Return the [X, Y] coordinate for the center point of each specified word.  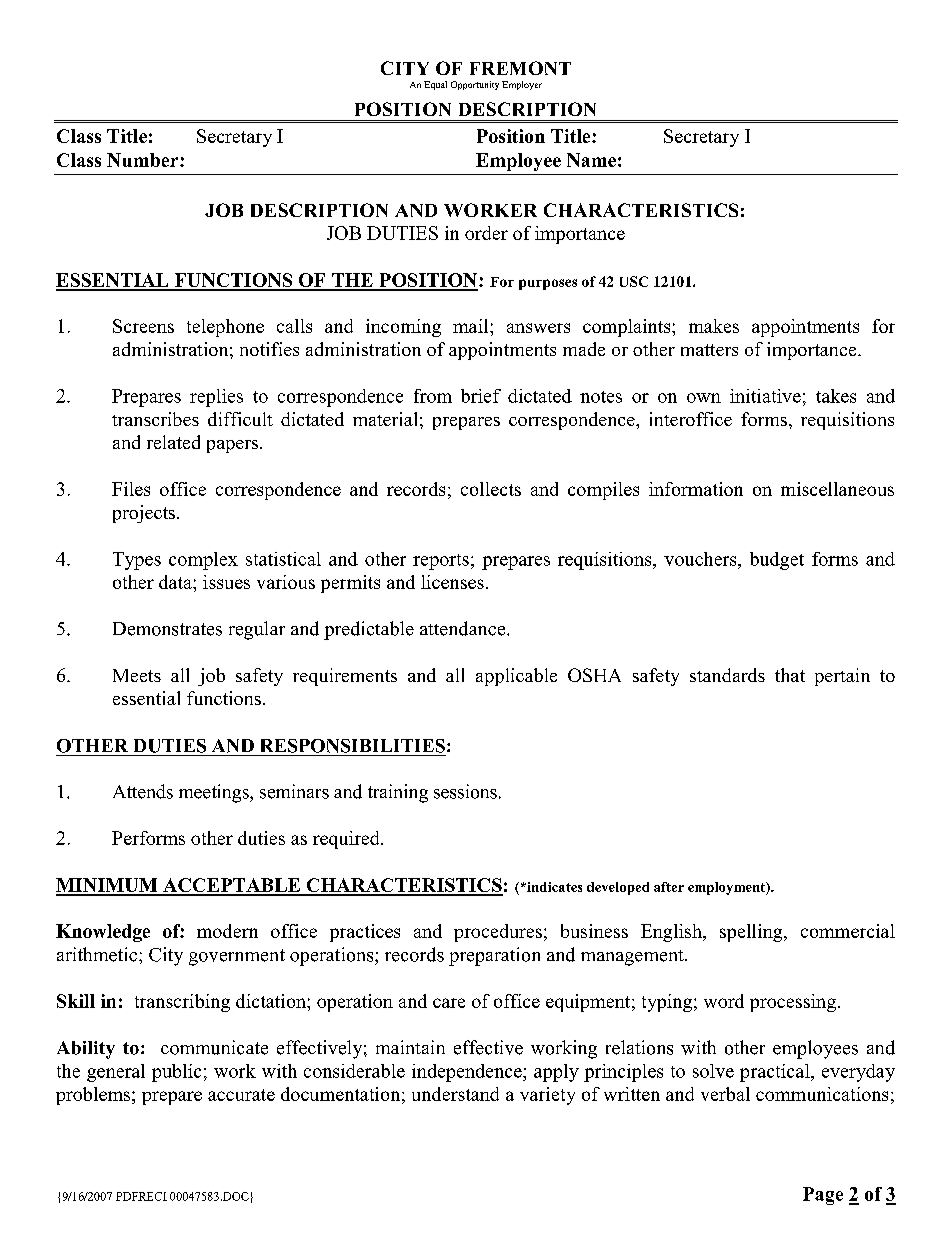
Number [144, 160]
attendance [464, 628]
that [790, 675]
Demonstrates [167, 629]
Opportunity [475, 85]
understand [455, 1094]
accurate [241, 1095]
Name [591, 160]
